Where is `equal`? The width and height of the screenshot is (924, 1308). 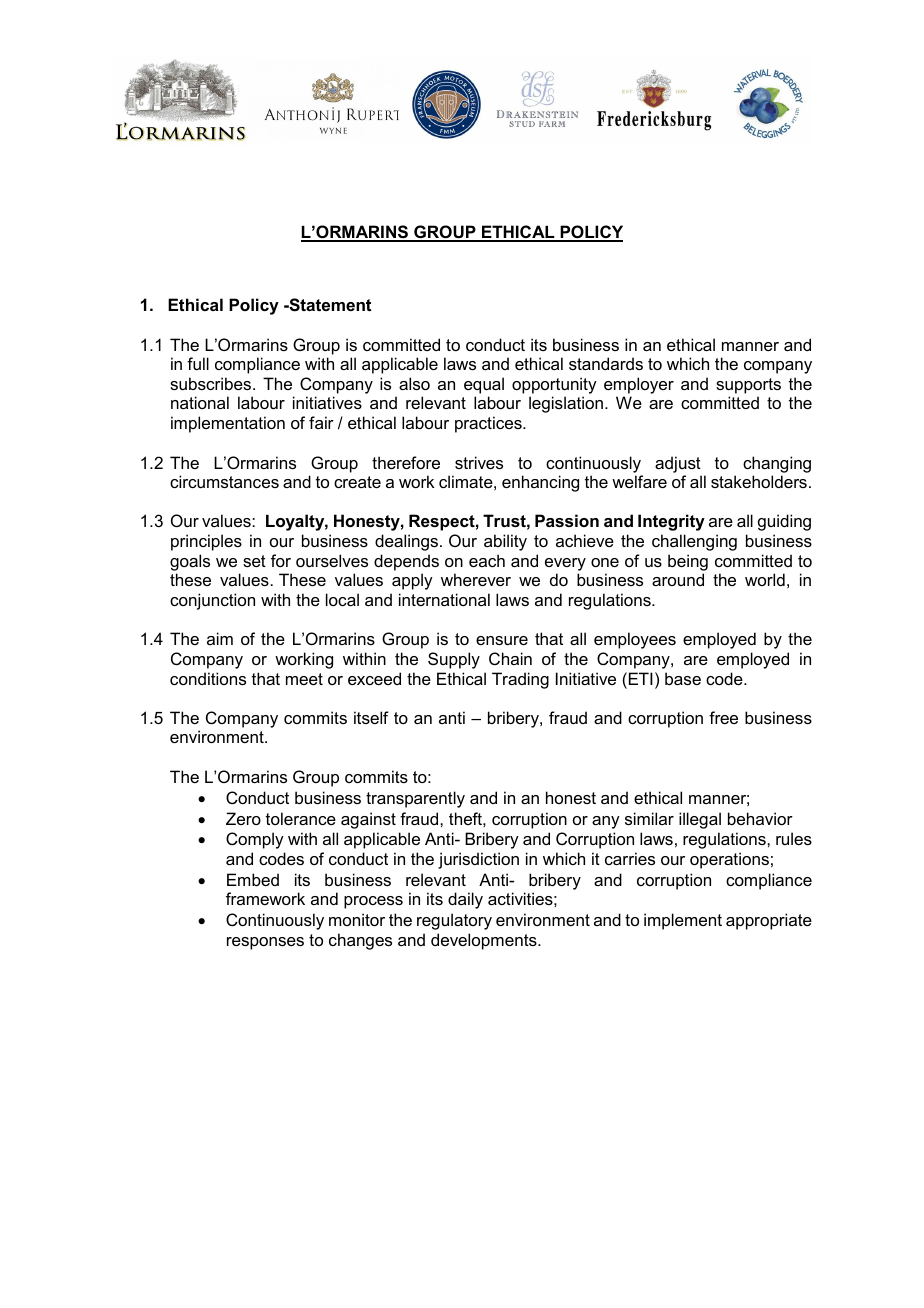
equal is located at coordinates (484, 385).
